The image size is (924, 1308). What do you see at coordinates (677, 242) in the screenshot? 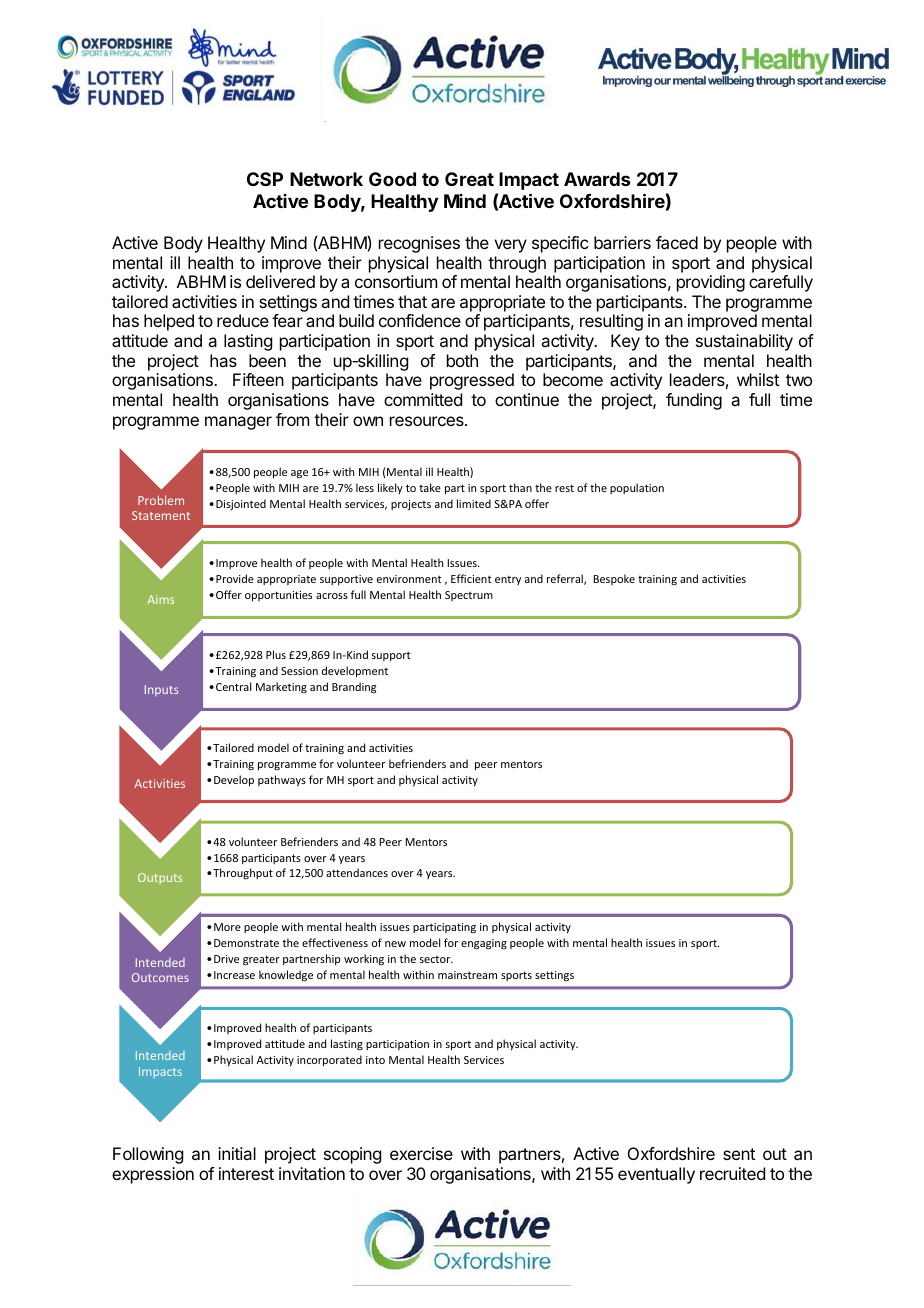
I see `faced` at bounding box center [677, 242].
